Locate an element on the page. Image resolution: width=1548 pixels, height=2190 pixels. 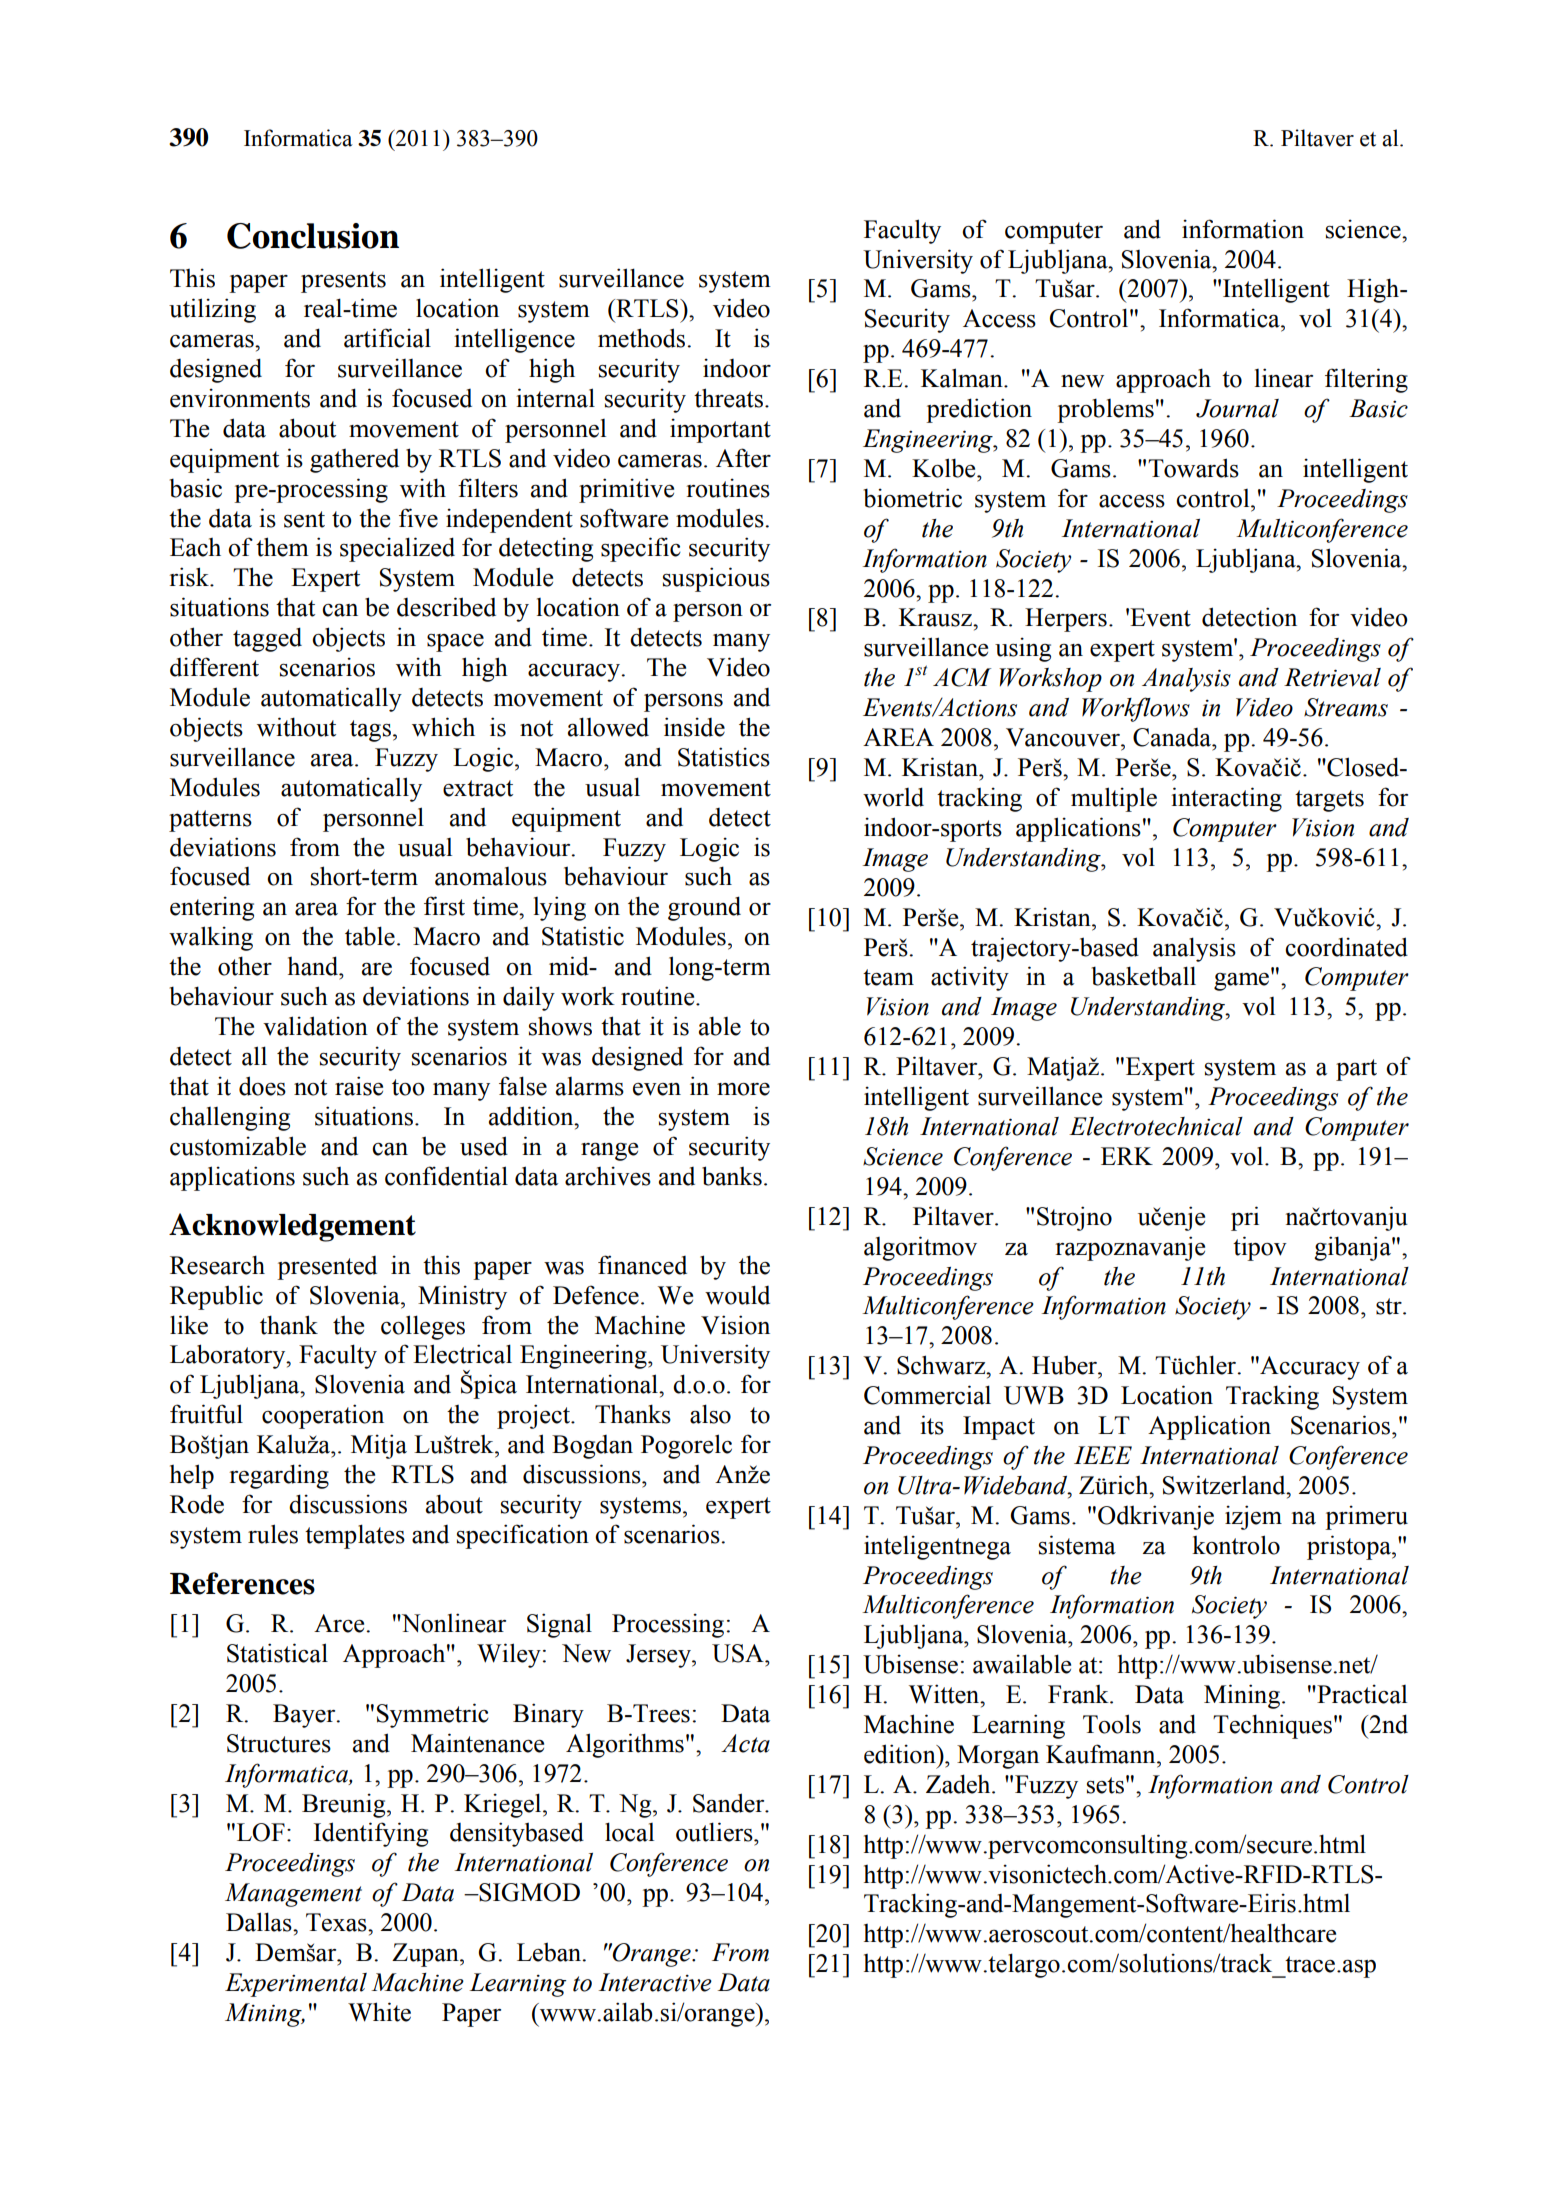
methods is located at coordinates (643, 338).
